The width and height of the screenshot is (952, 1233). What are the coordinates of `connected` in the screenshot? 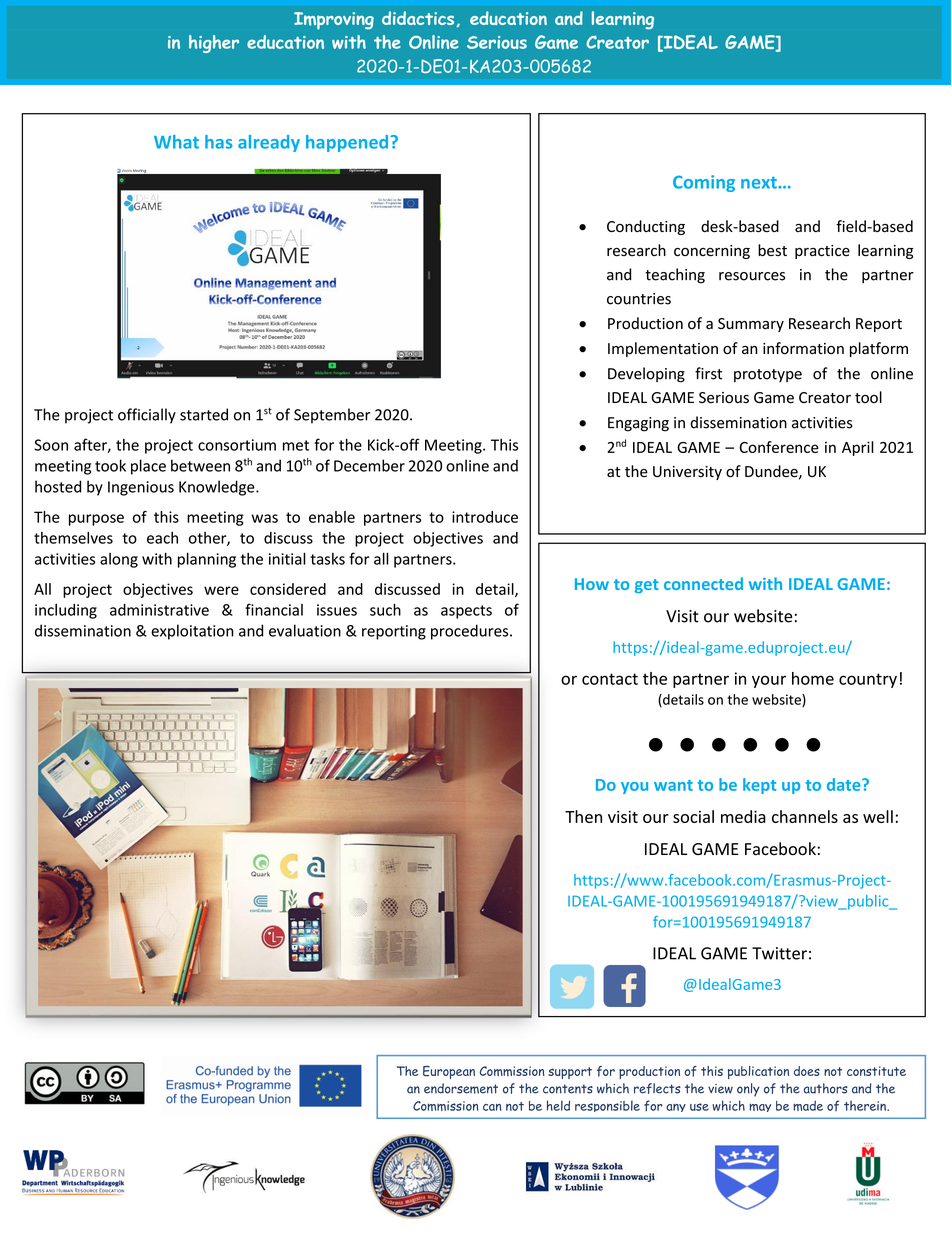 It's located at (703, 583).
